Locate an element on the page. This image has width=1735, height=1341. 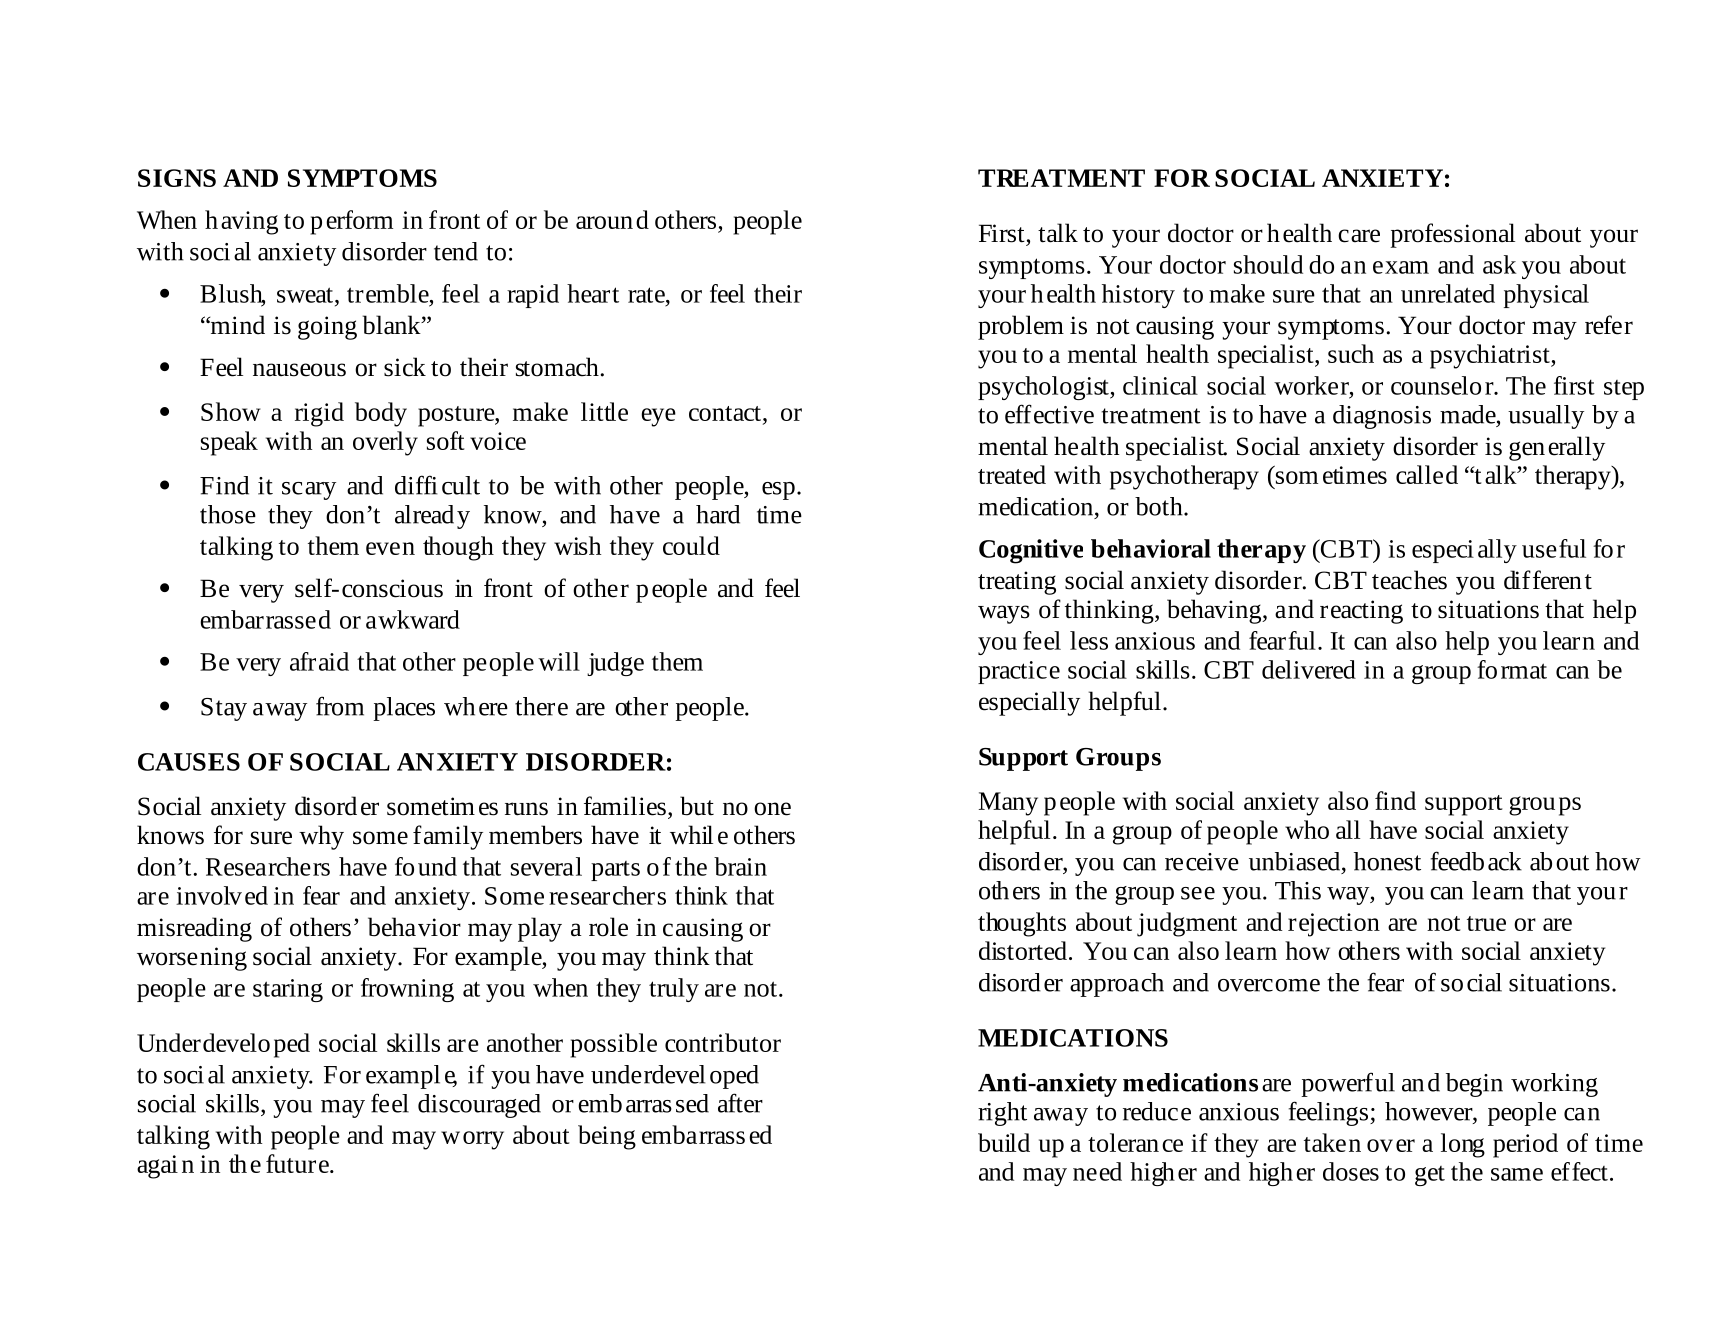
afraid is located at coordinates (319, 661).
